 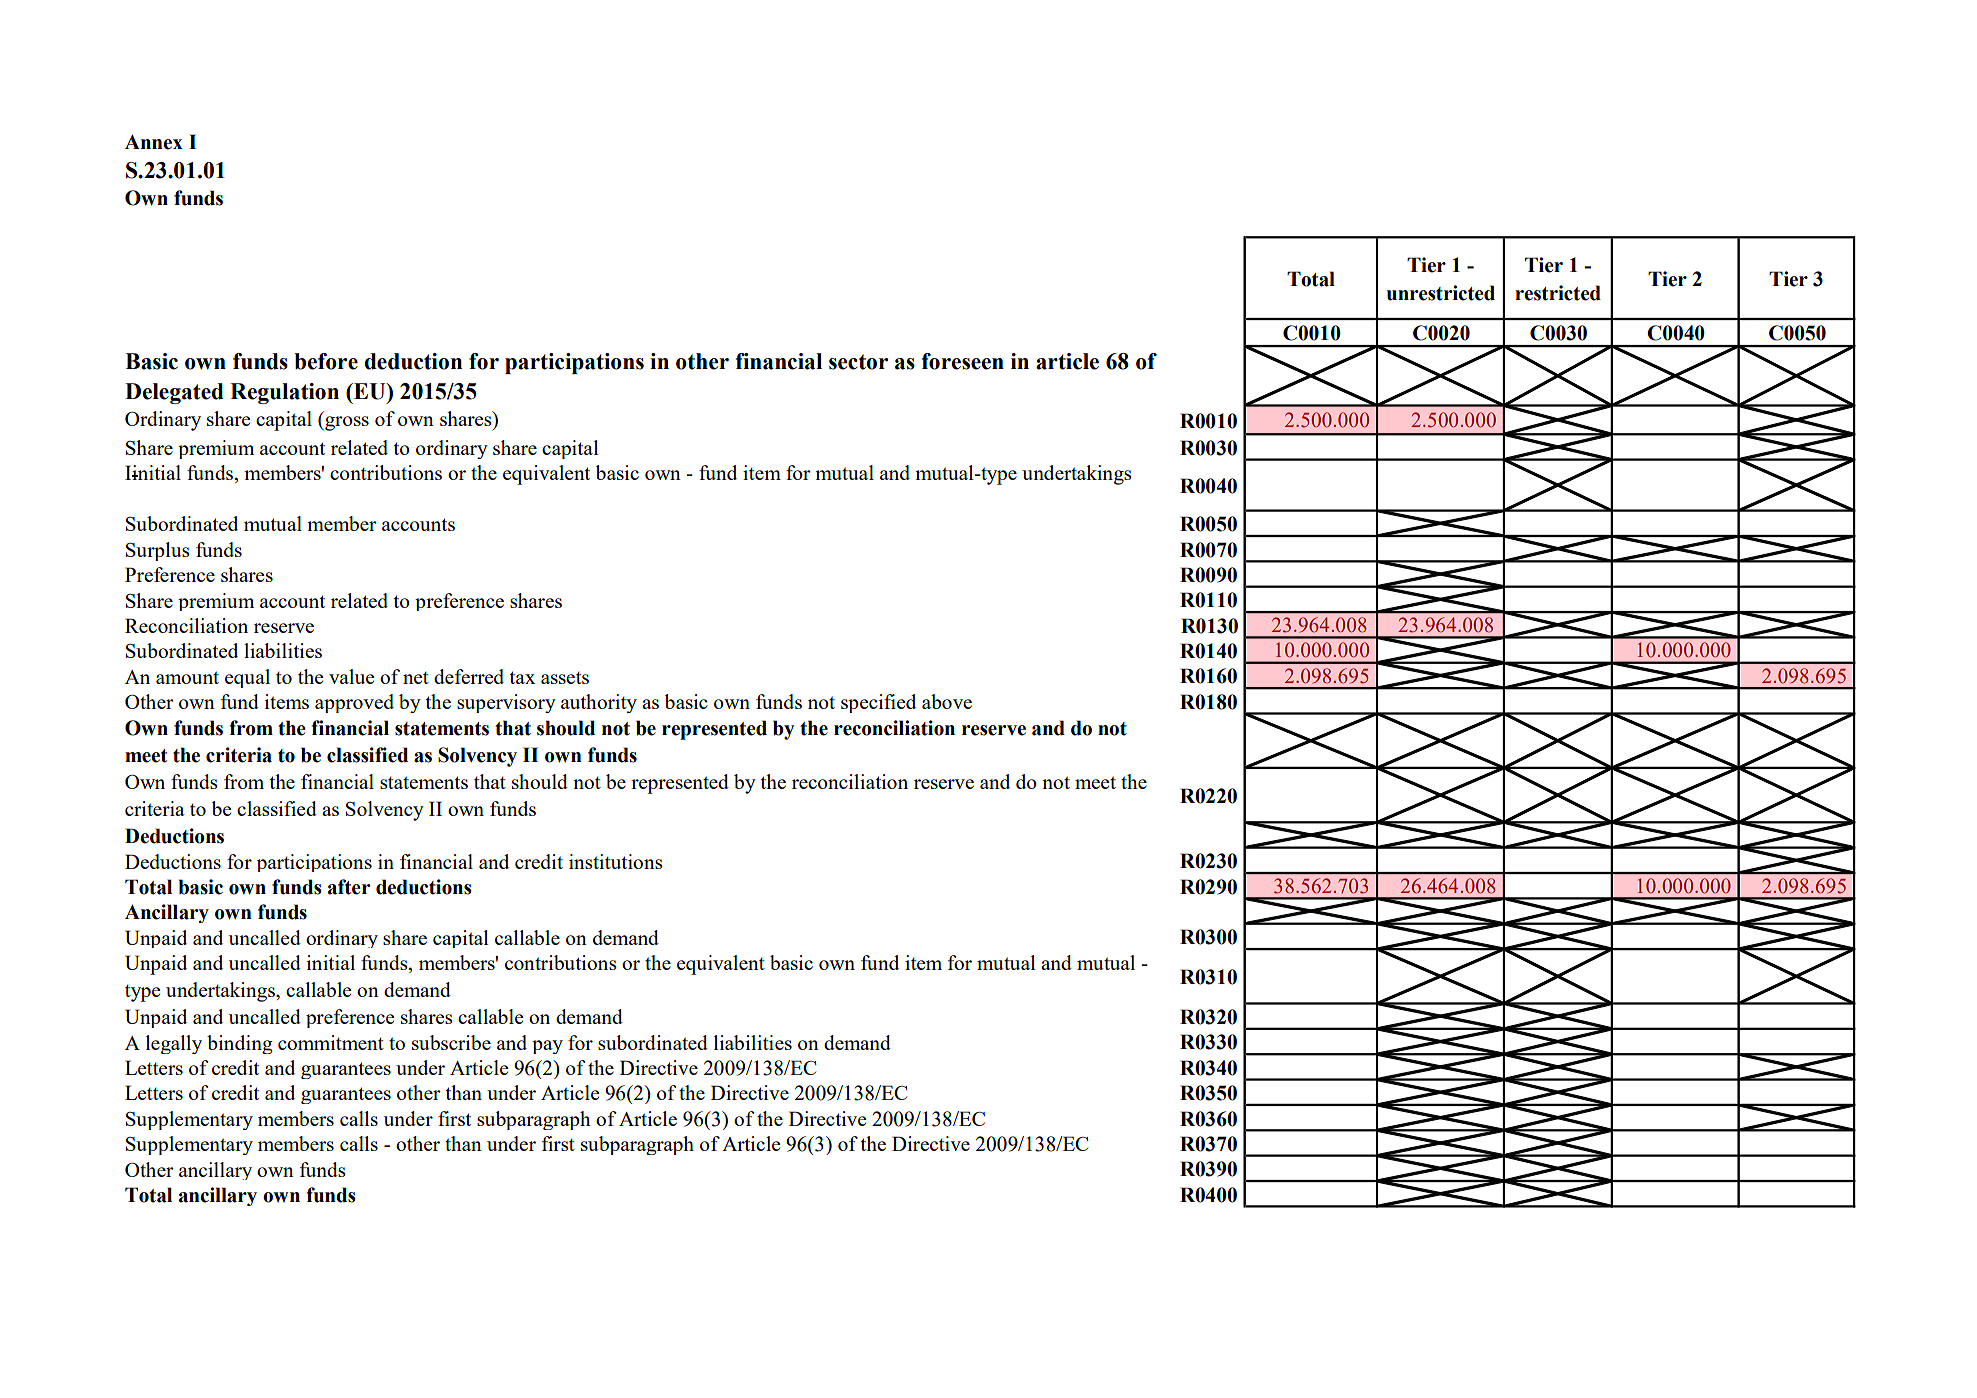 What do you see at coordinates (599, 703) in the screenshot?
I see `authority` at bounding box center [599, 703].
